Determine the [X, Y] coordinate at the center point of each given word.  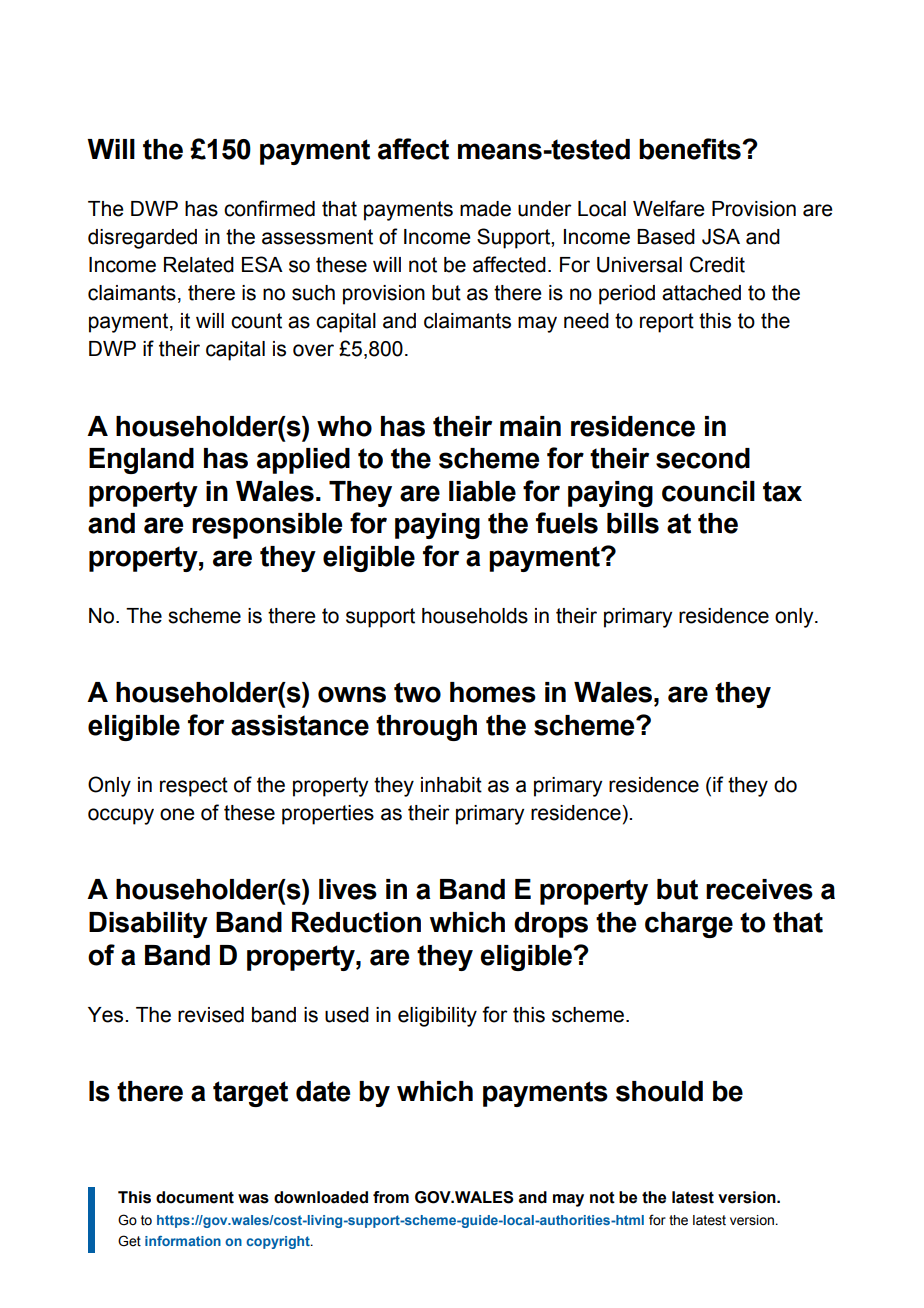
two [417, 692]
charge [689, 925]
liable [482, 491]
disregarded [142, 239]
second [703, 458]
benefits [691, 149]
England [141, 461]
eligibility [437, 1017]
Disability [148, 925]
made [485, 209]
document [195, 1197]
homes [493, 692]
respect [194, 787]
